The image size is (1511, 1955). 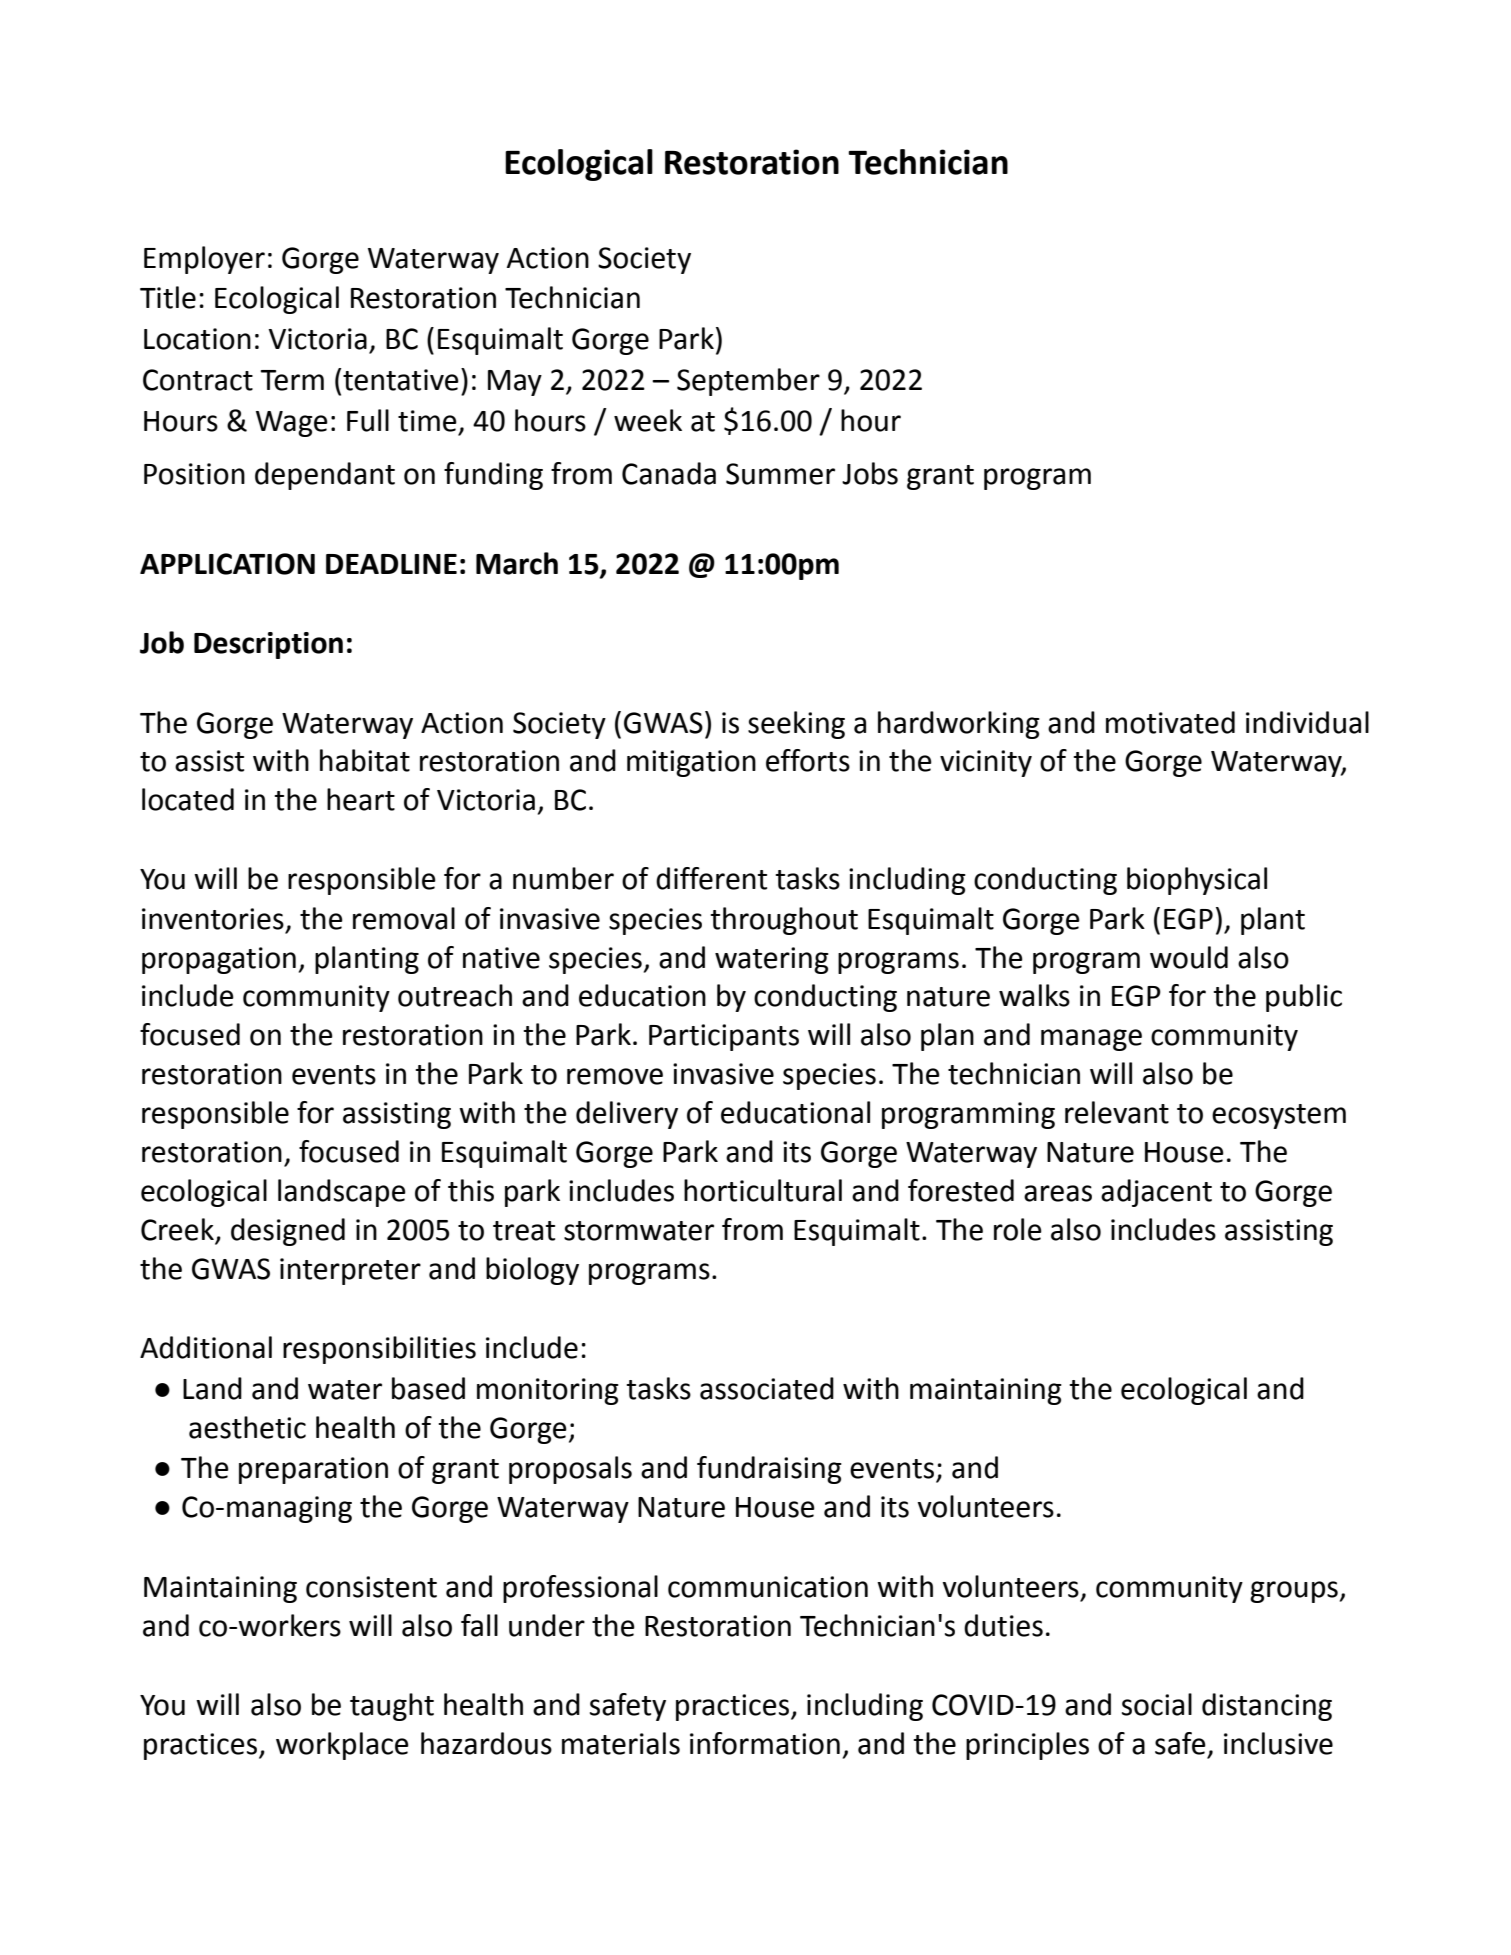 What do you see at coordinates (342, 1746) in the document?
I see `workplace` at bounding box center [342, 1746].
